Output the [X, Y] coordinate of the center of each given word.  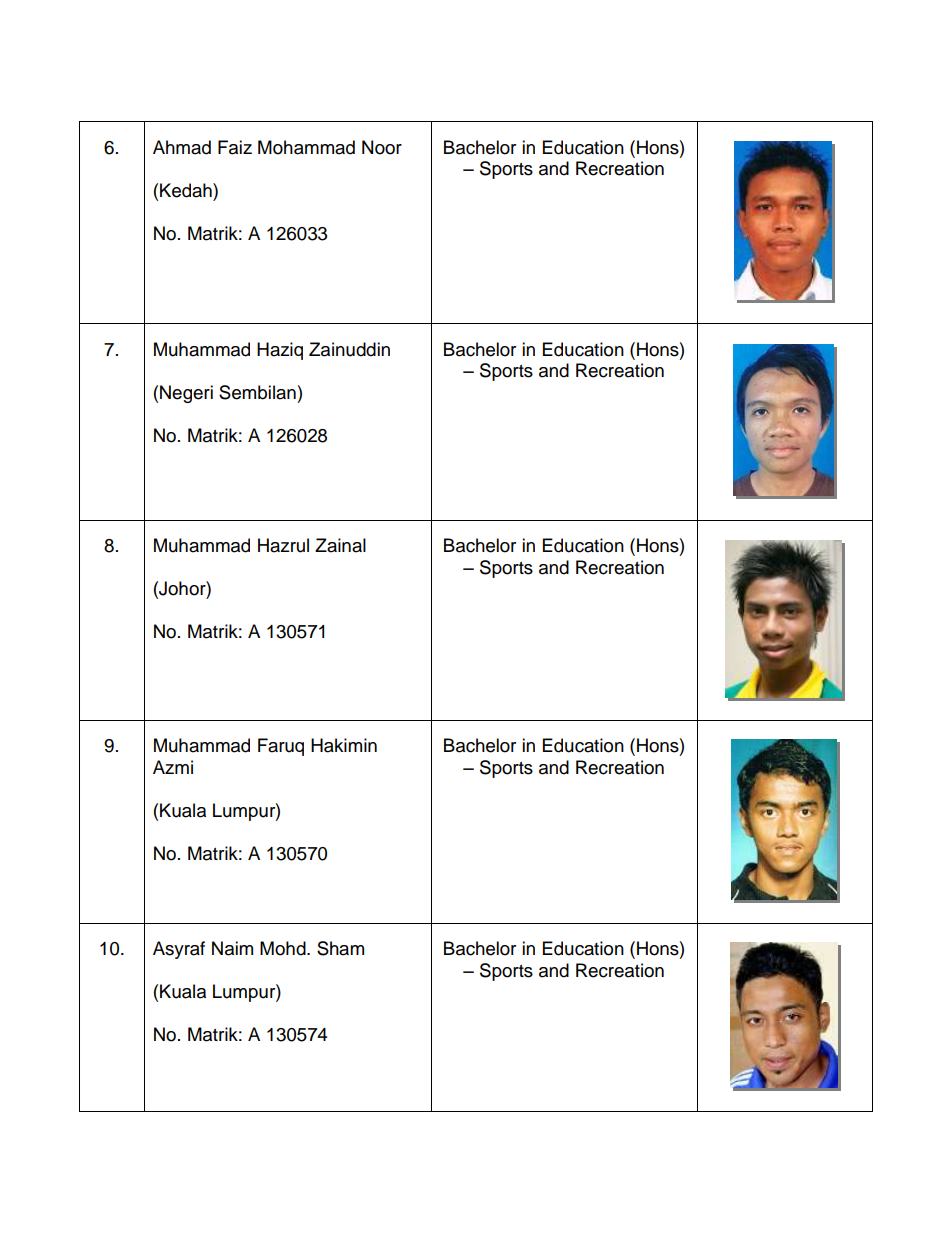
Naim [232, 948]
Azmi [173, 767]
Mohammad [306, 147]
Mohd [284, 948]
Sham [340, 948]
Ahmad [182, 147]
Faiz [235, 147]
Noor [382, 147]
